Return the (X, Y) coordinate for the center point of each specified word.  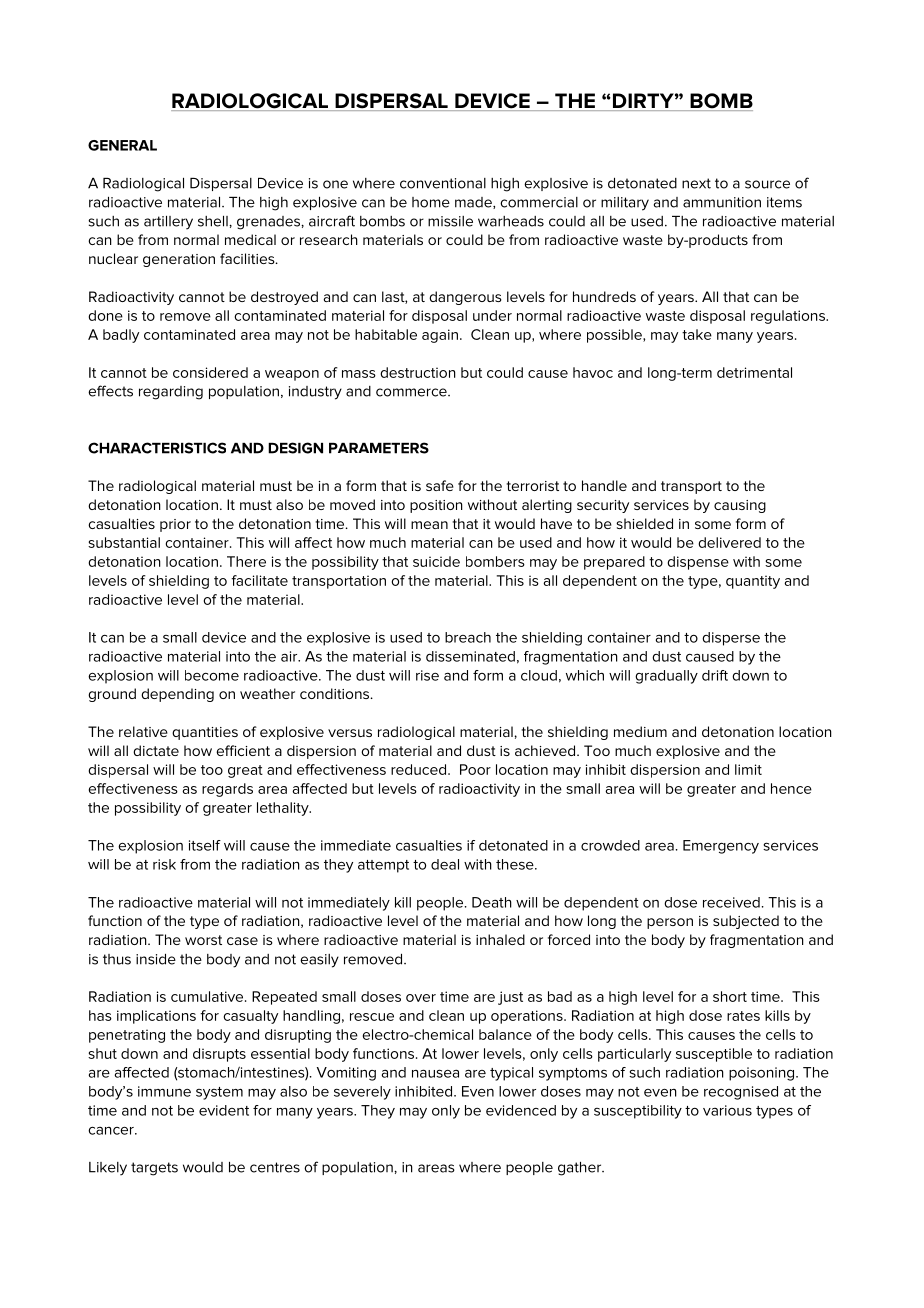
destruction (418, 372)
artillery (168, 223)
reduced (420, 769)
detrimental (754, 372)
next (696, 183)
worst (203, 940)
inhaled (500, 939)
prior (175, 525)
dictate (156, 750)
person (670, 923)
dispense (698, 563)
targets (154, 1169)
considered (210, 372)
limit (748, 769)
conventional (443, 183)
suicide (436, 561)
